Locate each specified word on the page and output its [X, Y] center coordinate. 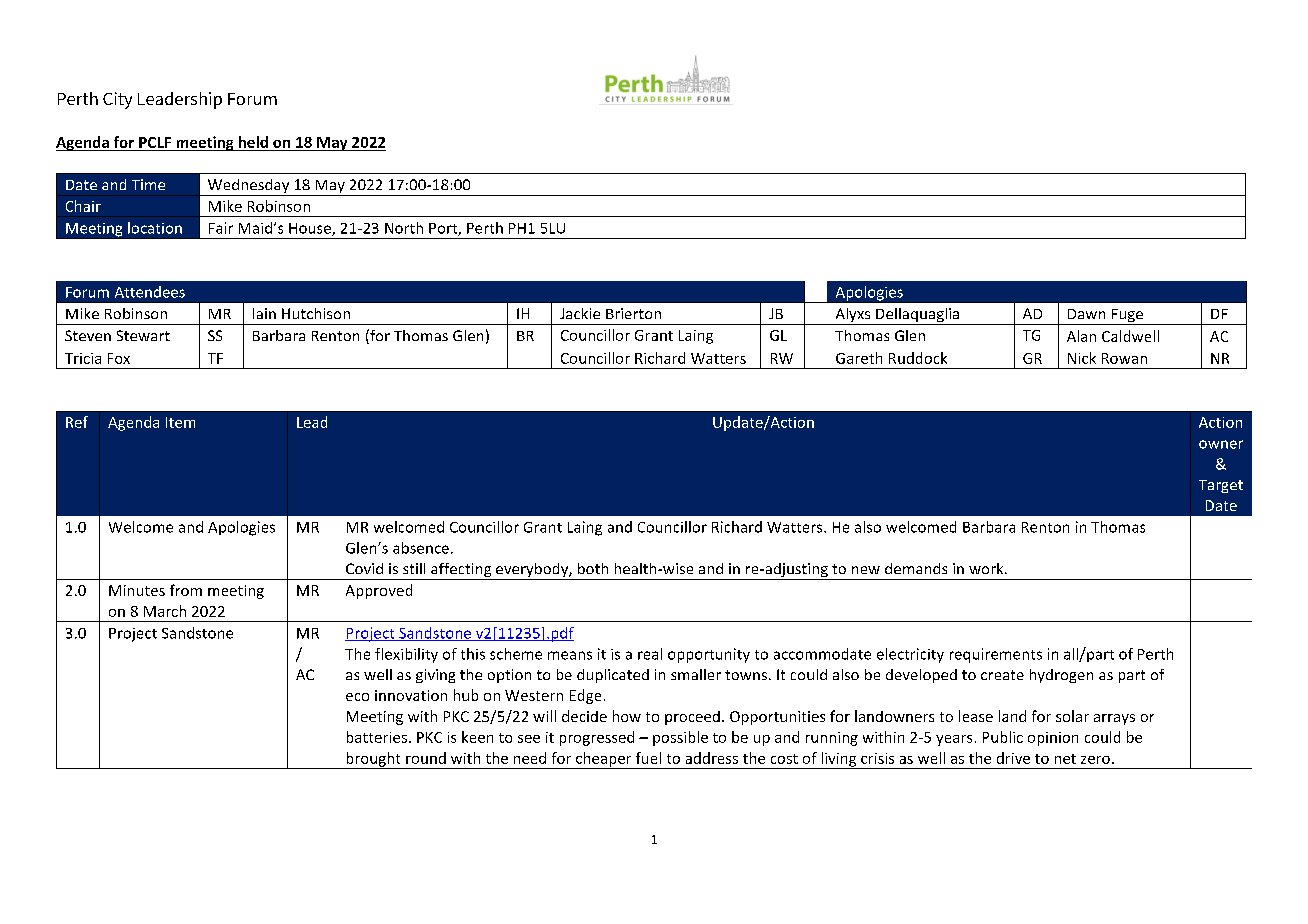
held [253, 142]
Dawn [1086, 314]
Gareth [859, 358]
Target [1221, 486]
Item [180, 422]
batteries [377, 737]
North [404, 228]
